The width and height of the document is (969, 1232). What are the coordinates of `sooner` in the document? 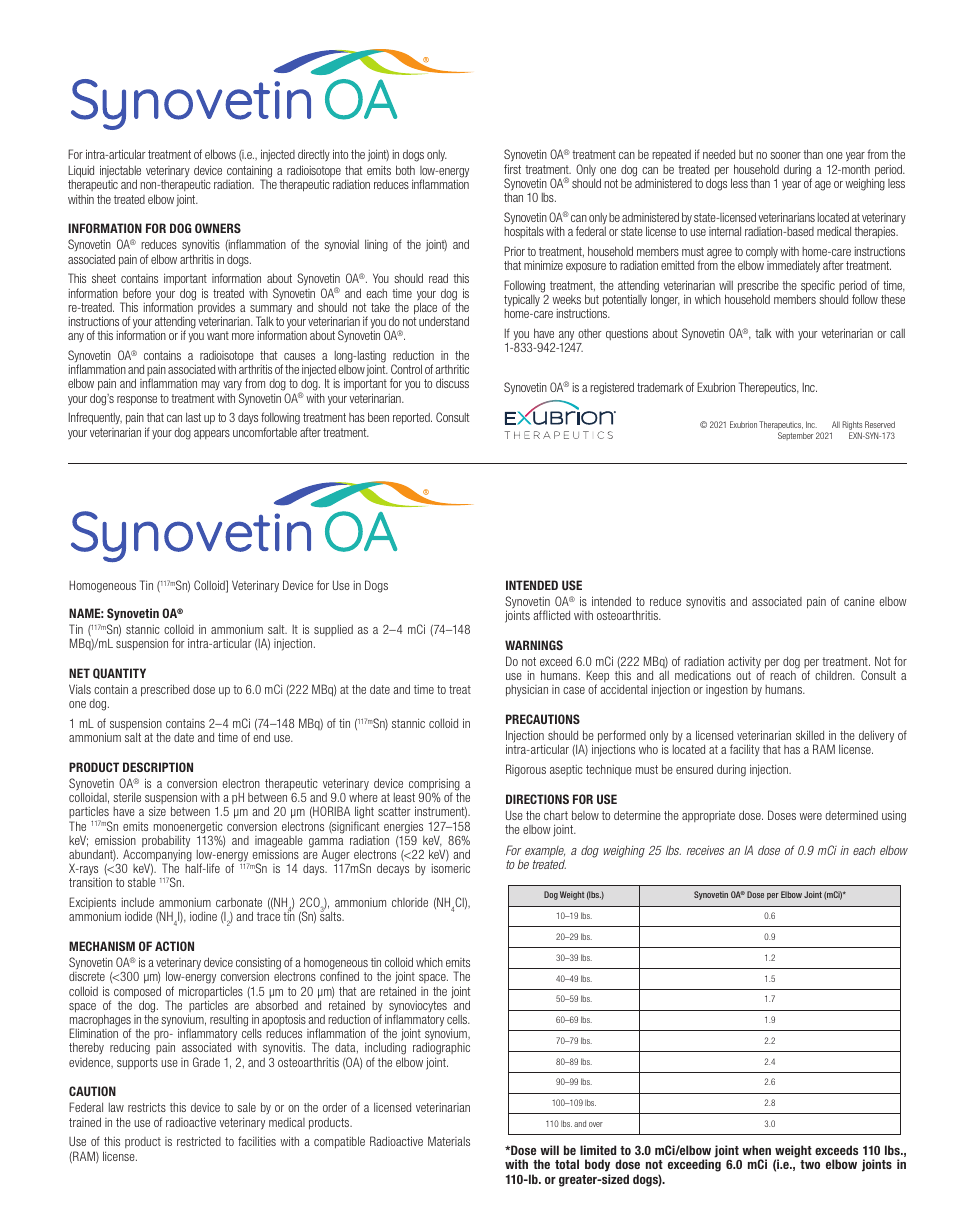 It's located at (785, 155).
